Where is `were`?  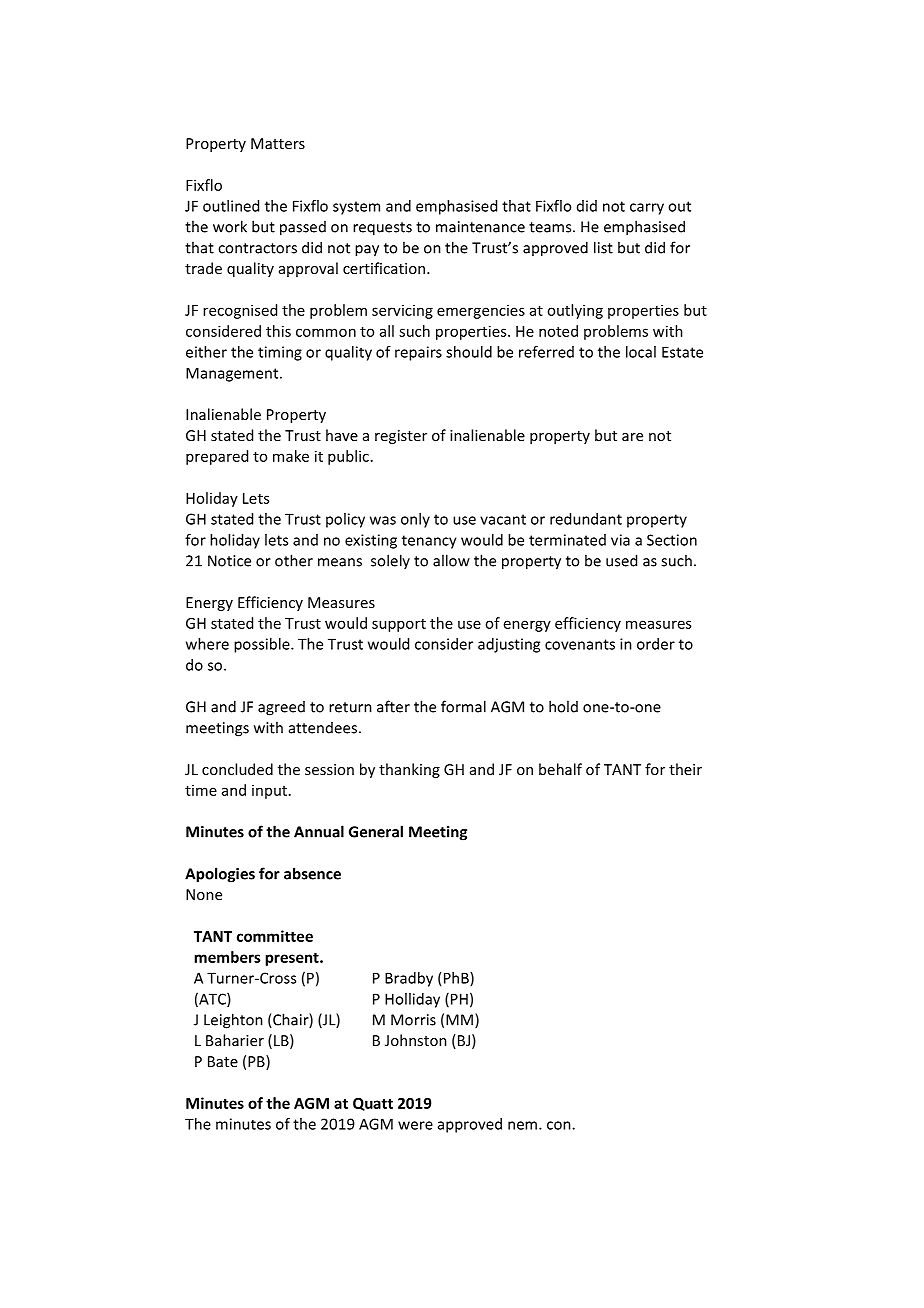
were is located at coordinates (415, 1125).
